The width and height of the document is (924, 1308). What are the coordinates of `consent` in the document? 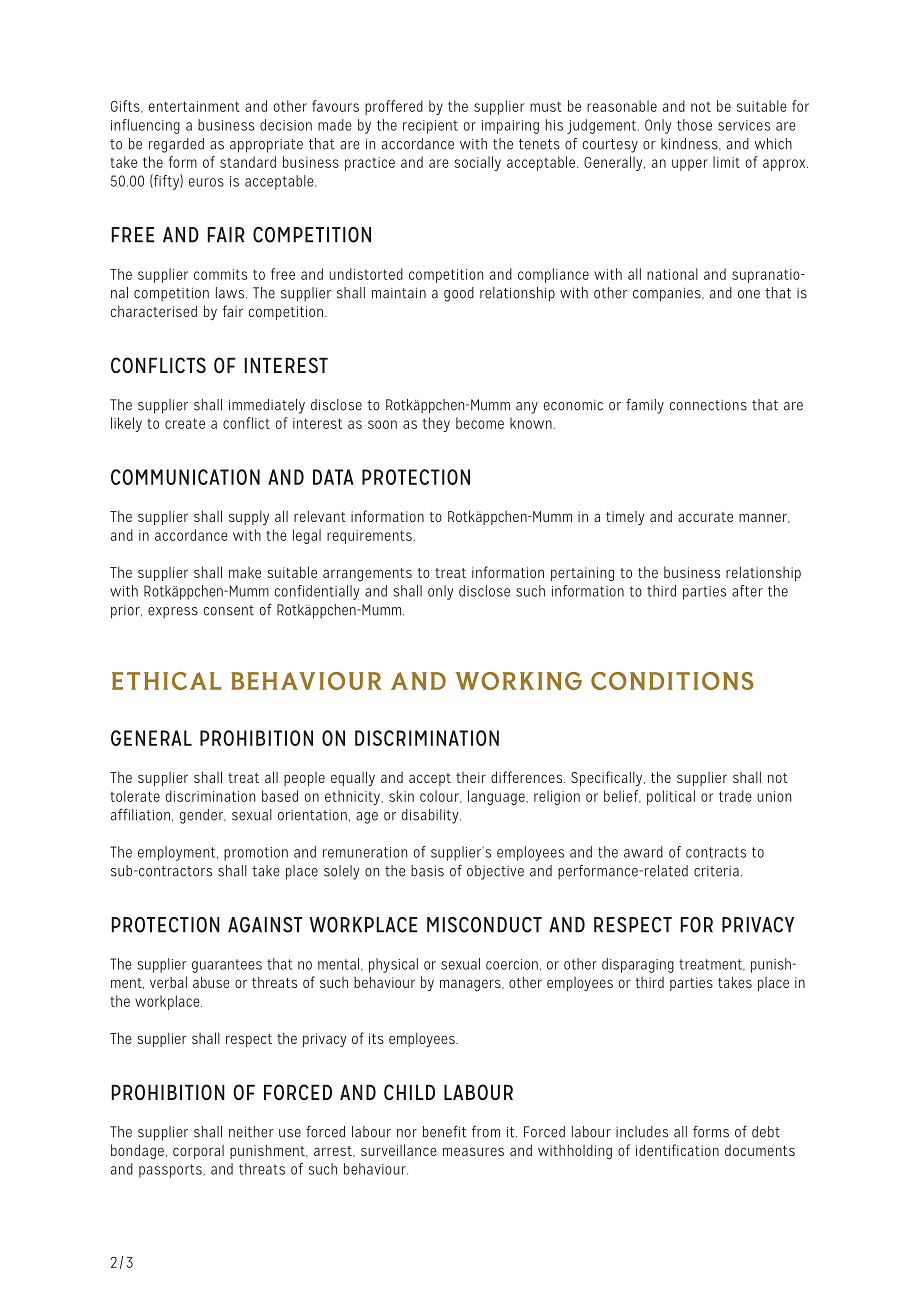 It's located at (229, 610).
